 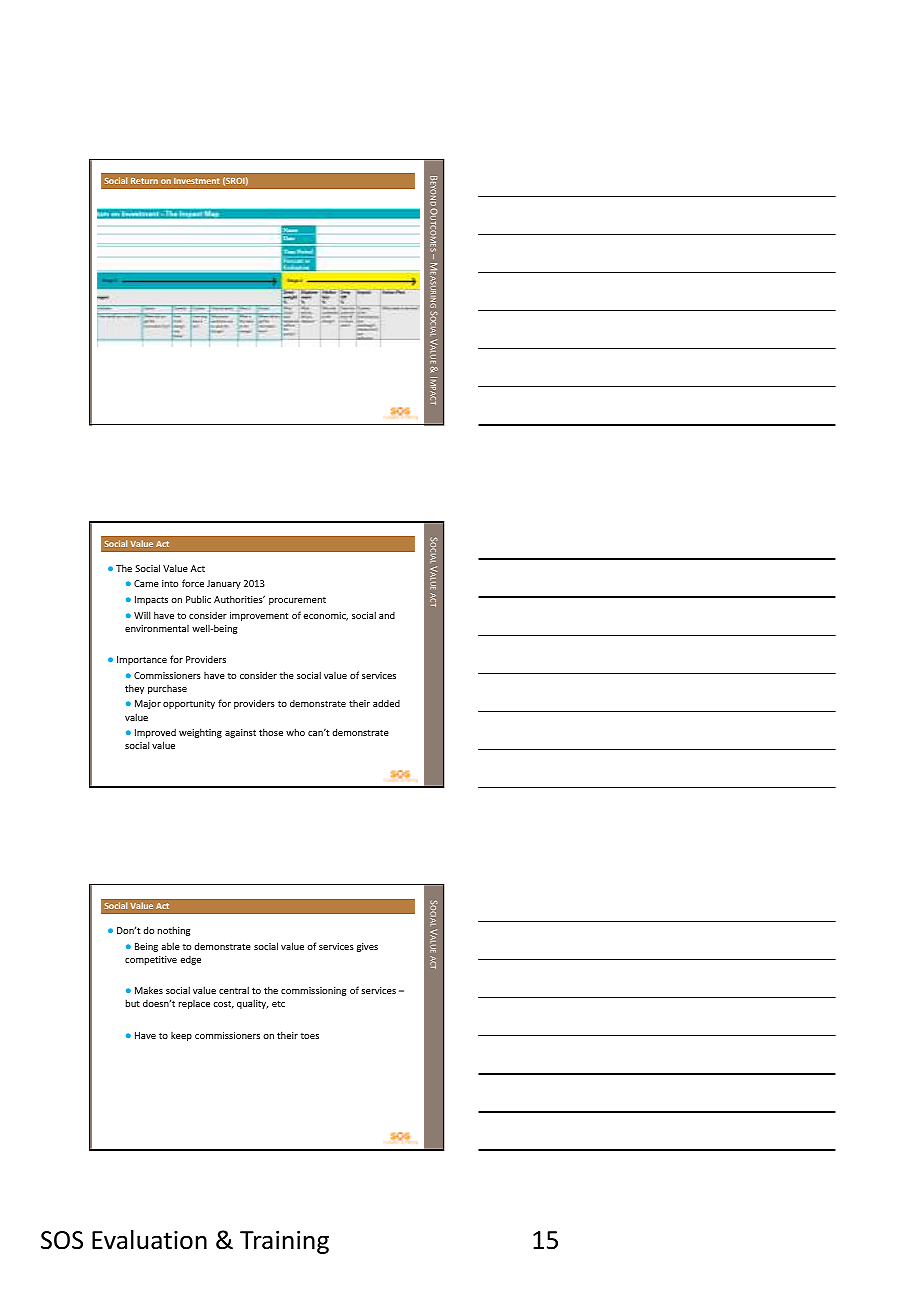 I want to click on gives, so click(x=367, y=947).
